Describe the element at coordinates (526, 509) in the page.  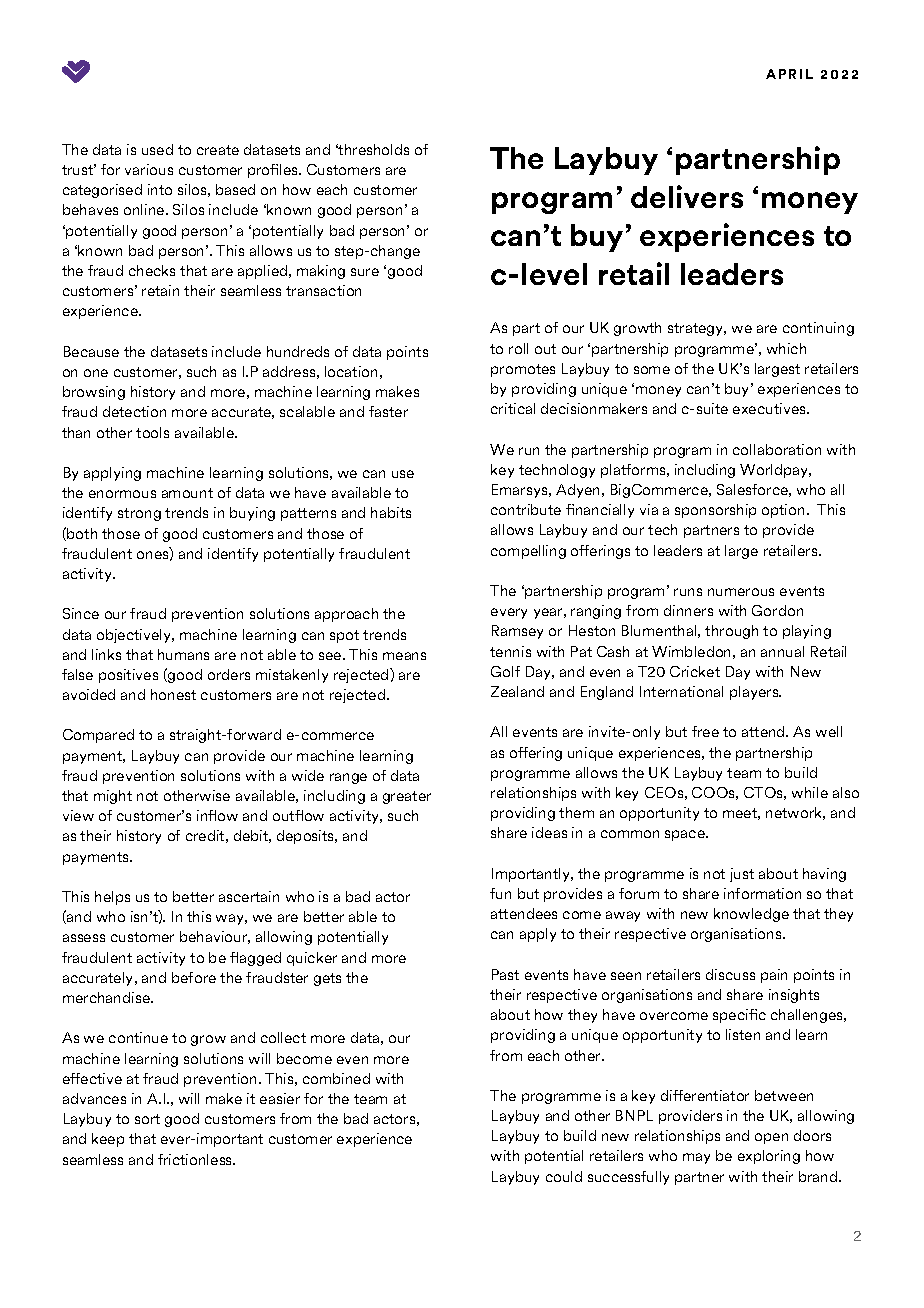
I see `contribute` at that location.
